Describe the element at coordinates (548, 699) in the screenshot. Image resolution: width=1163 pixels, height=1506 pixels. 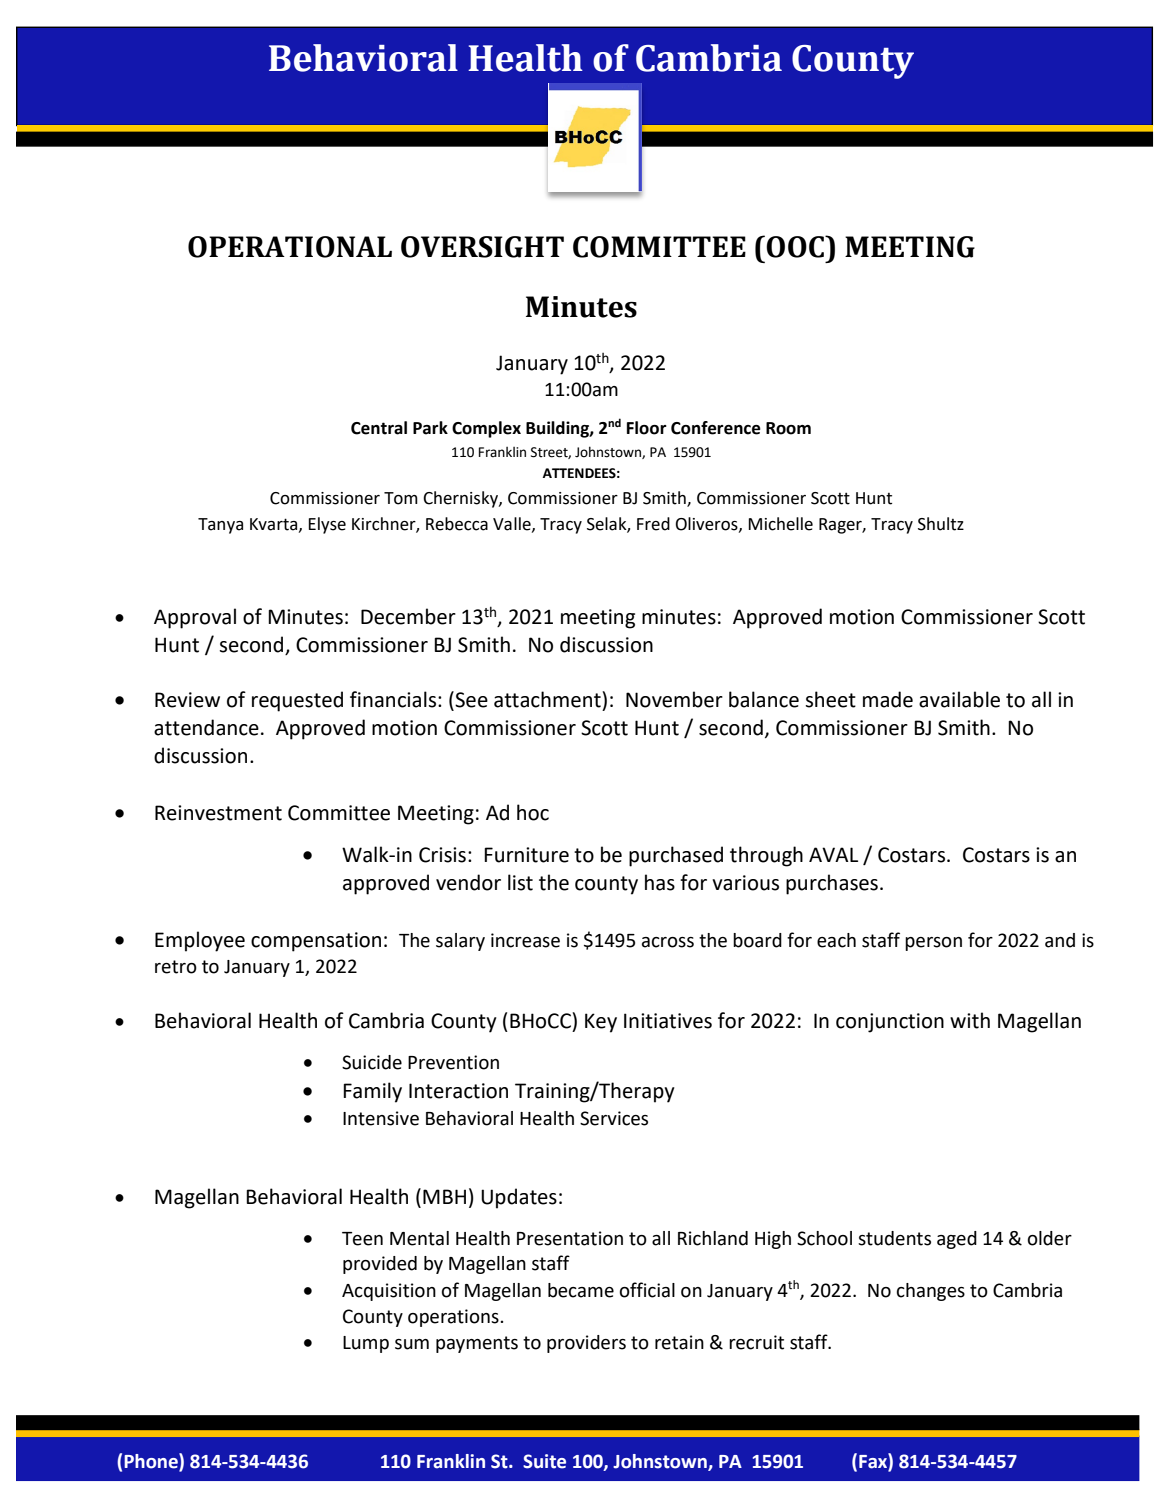
I see `attachment` at that location.
